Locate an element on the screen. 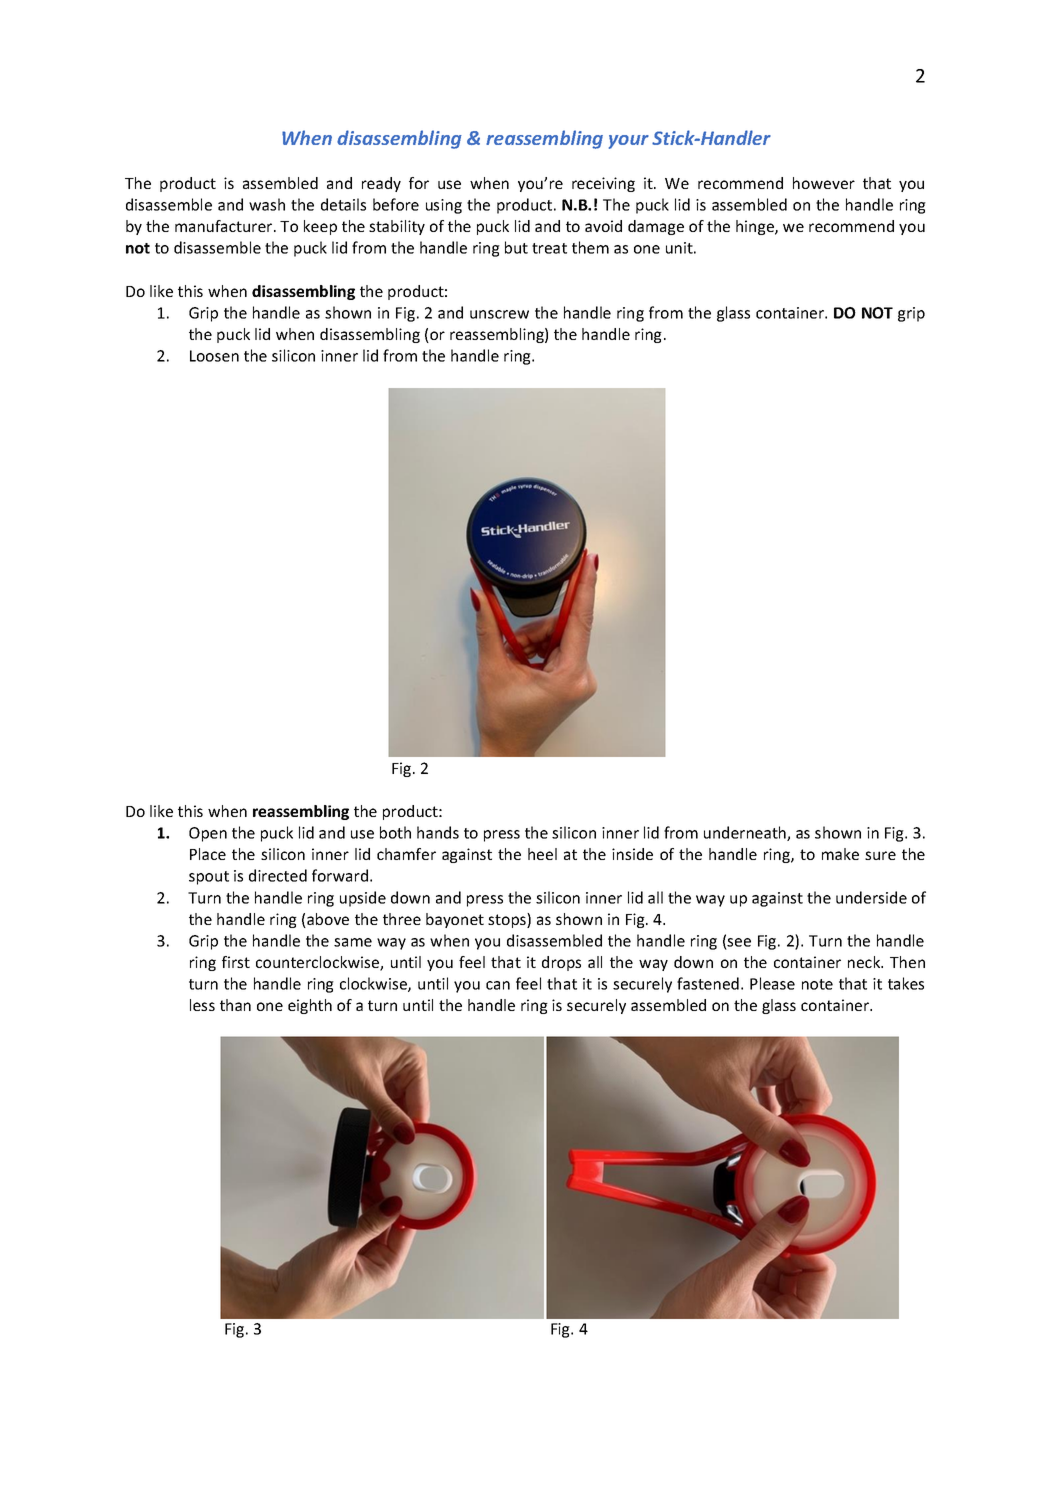 Image resolution: width=1051 pixels, height=1487 pixels. eighth is located at coordinates (310, 1006).
